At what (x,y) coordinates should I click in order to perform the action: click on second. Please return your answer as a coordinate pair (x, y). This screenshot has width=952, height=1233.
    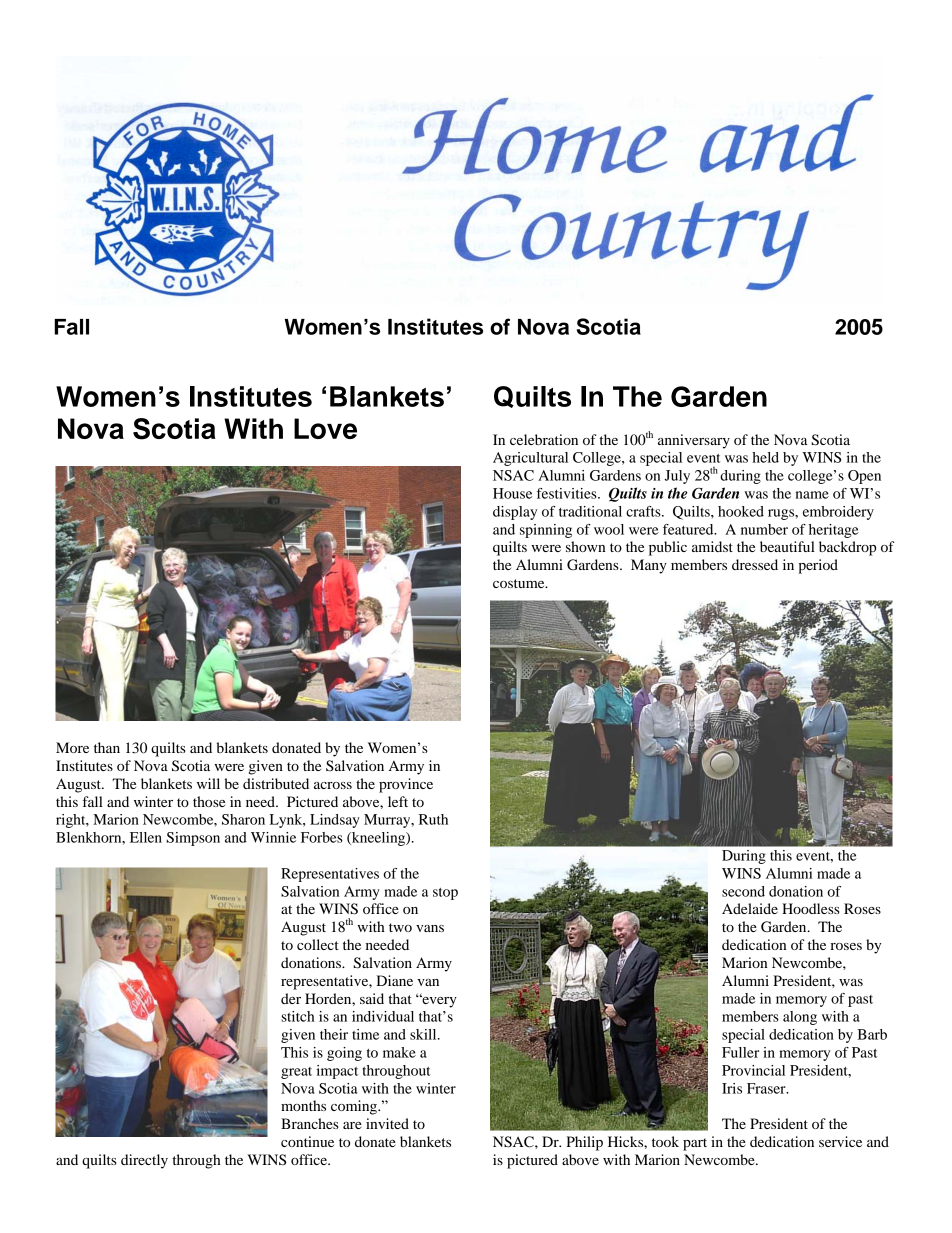
    Looking at the image, I should click on (743, 891).
